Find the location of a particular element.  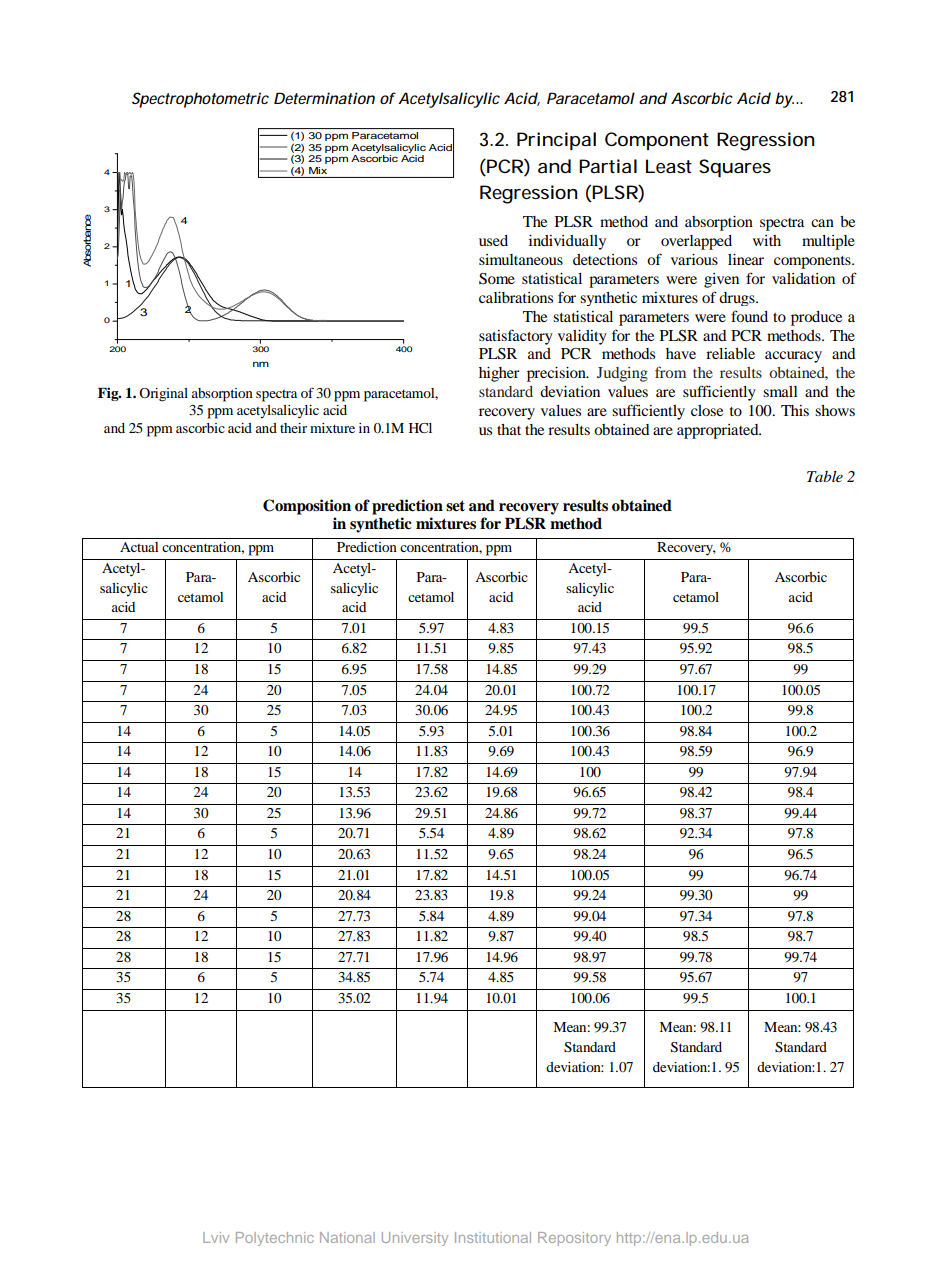

Institutional is located at coordinates (493, 1237).
